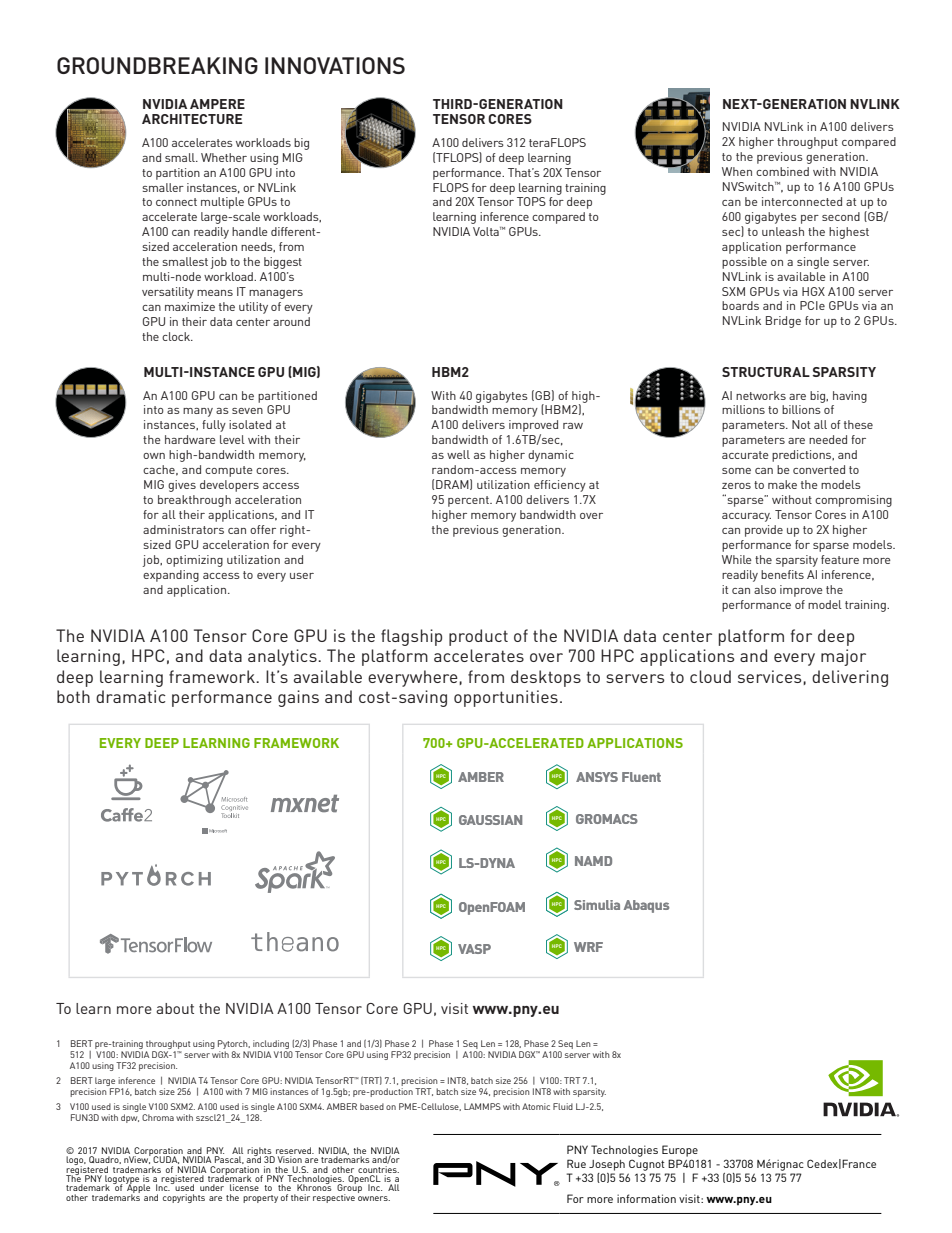 The image size is (952, 1233). Describe the element at coordinates (680, 1151) in the page. I see `Europe` at that location.
